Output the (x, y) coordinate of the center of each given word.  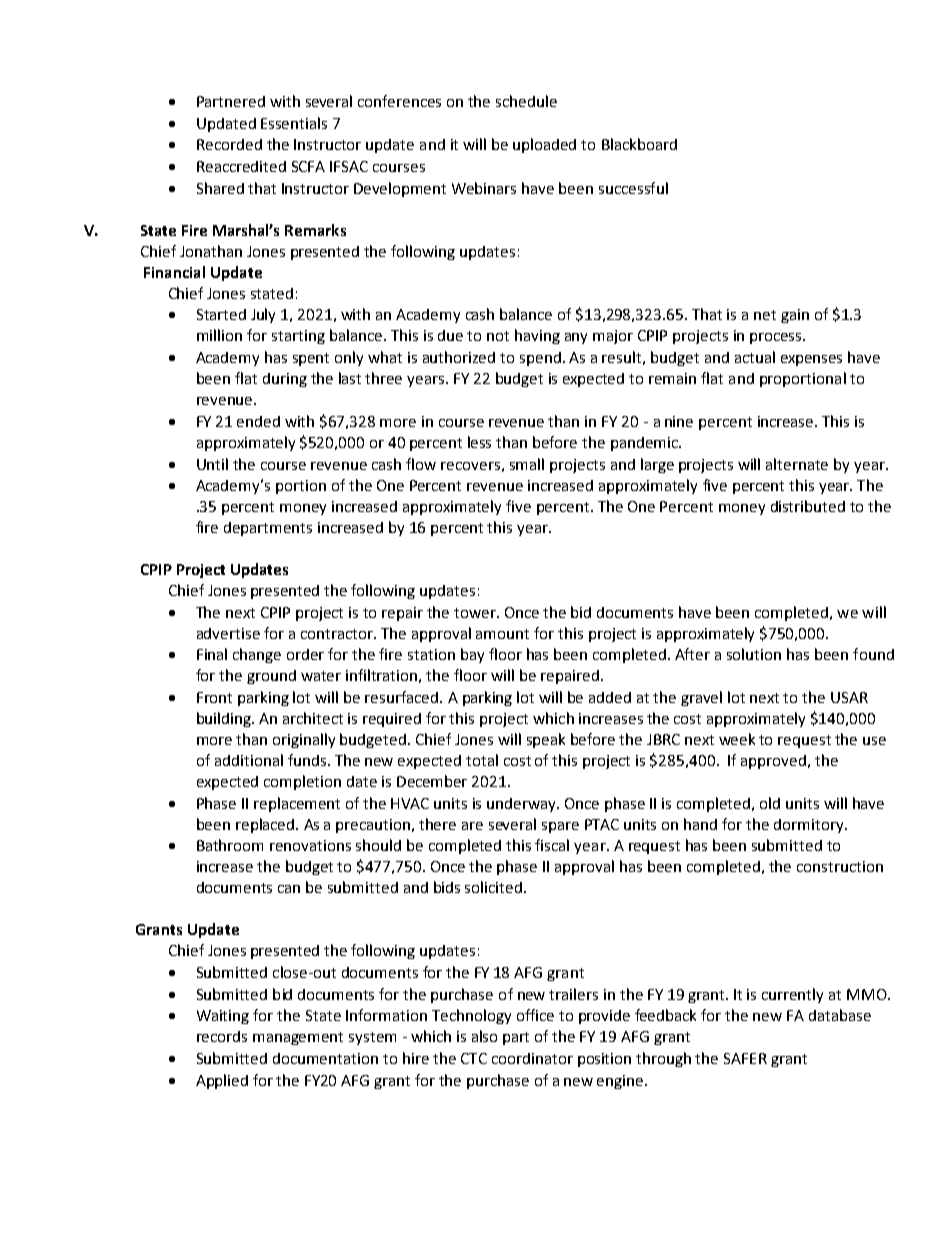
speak (546, 740)
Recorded (229, 144)
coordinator (532, 1058)
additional (249, 760)
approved (773, 762)
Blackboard (639, 144)
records (222, 1036)
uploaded (544, 145)
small (527, 464)
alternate (797, 464)
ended (258, 421)
